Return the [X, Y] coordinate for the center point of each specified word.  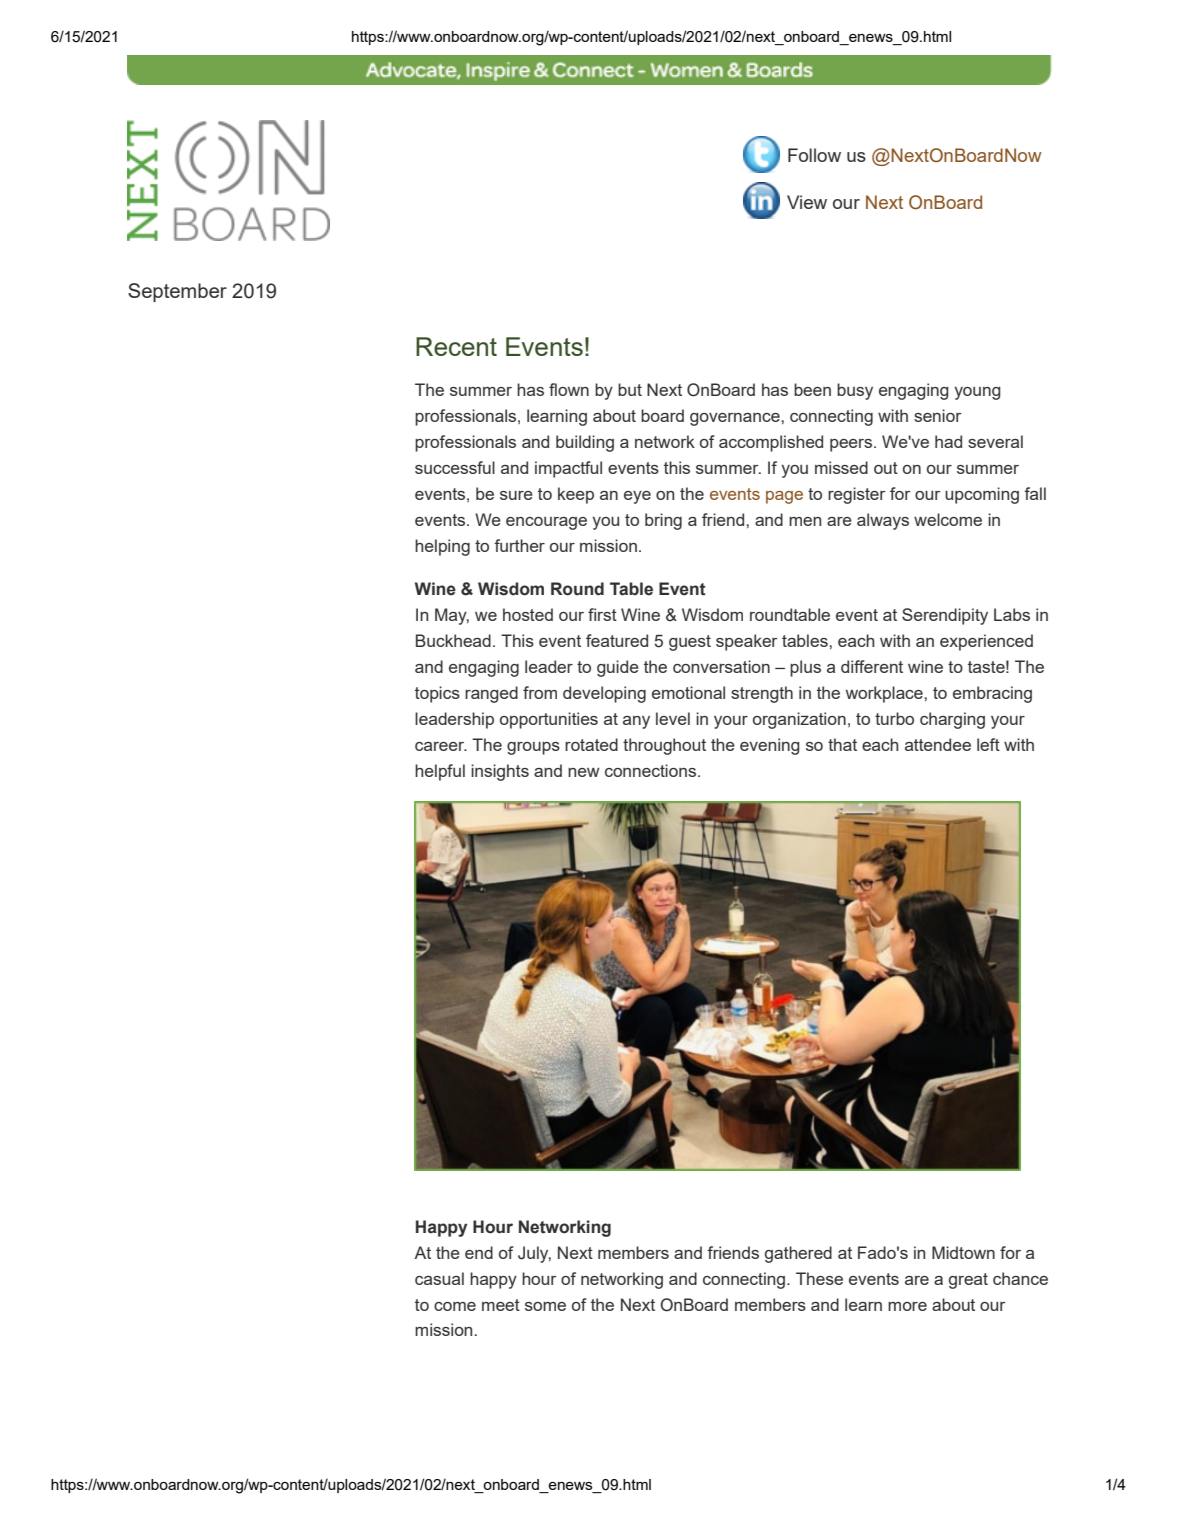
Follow [814, 155]
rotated [591, 744]
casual [439, 1278]
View [807, 202]
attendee [938, 744]
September [177, 292]
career [441, 746]
